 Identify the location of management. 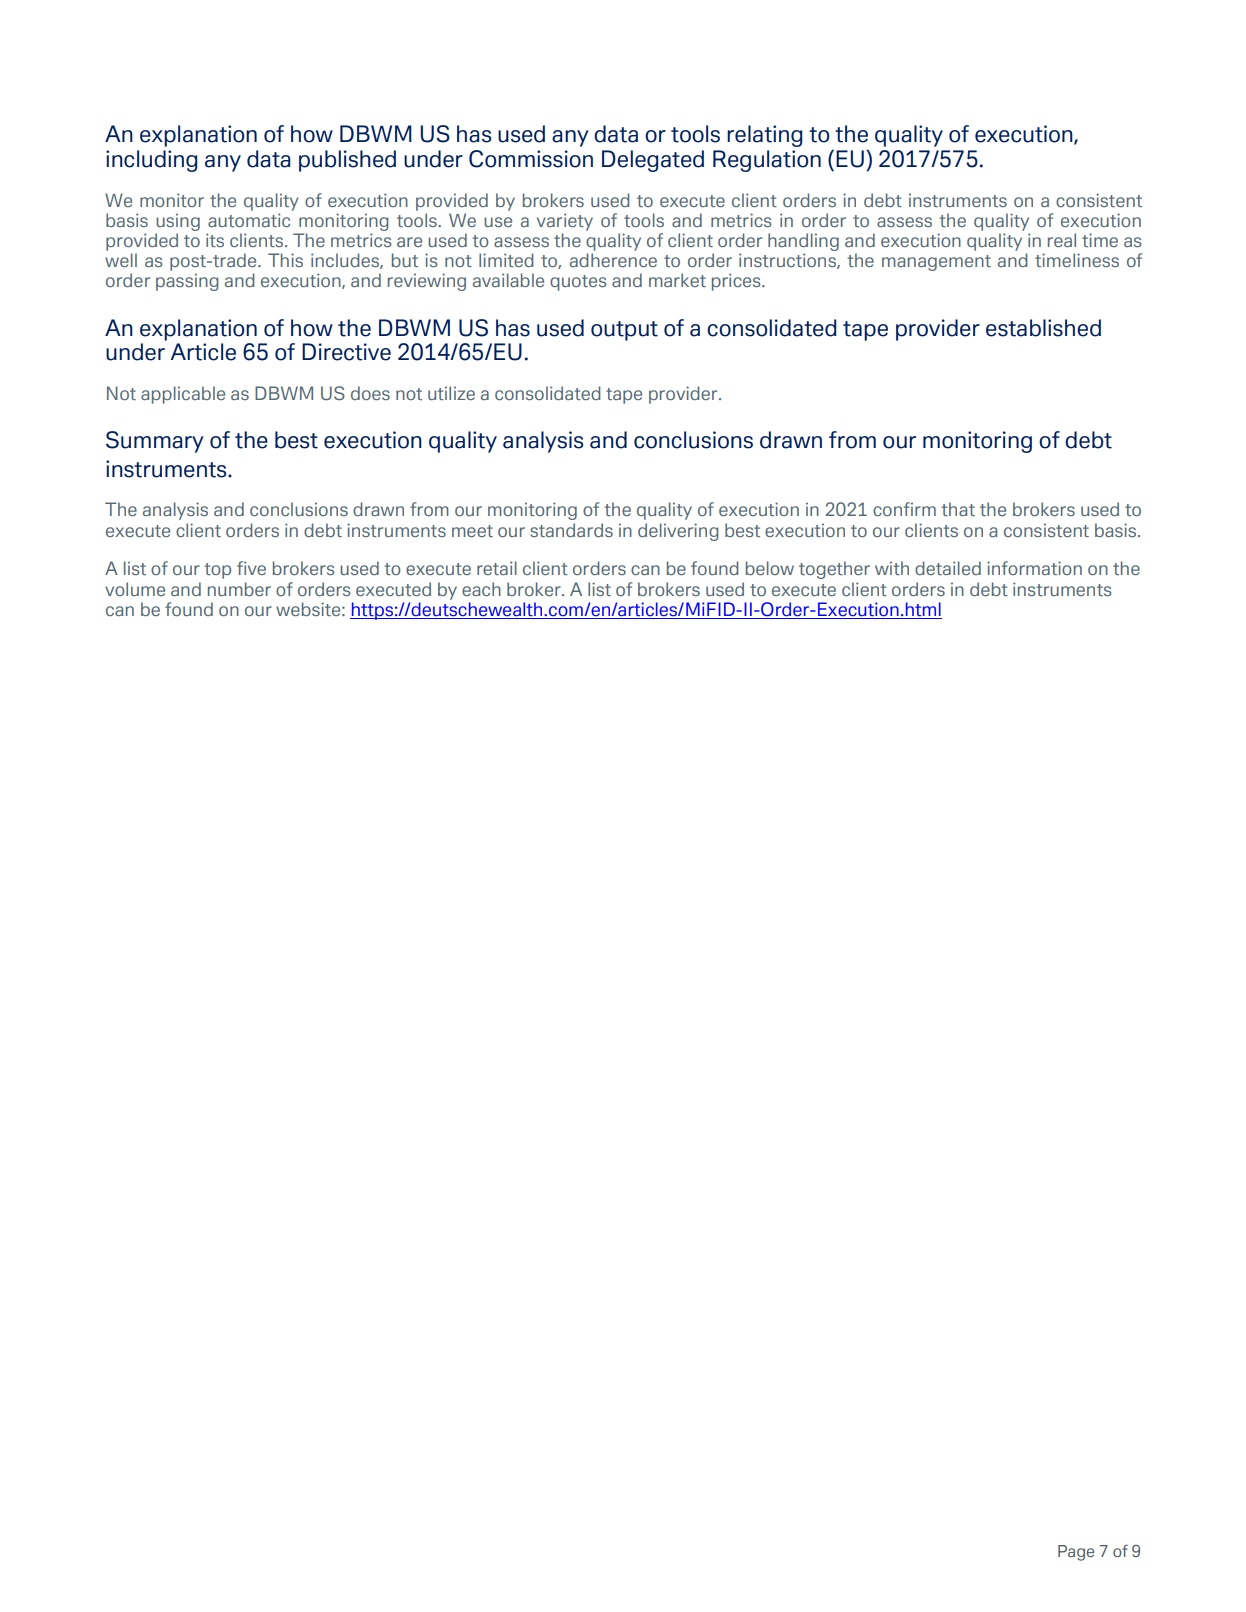
(936, 263).
